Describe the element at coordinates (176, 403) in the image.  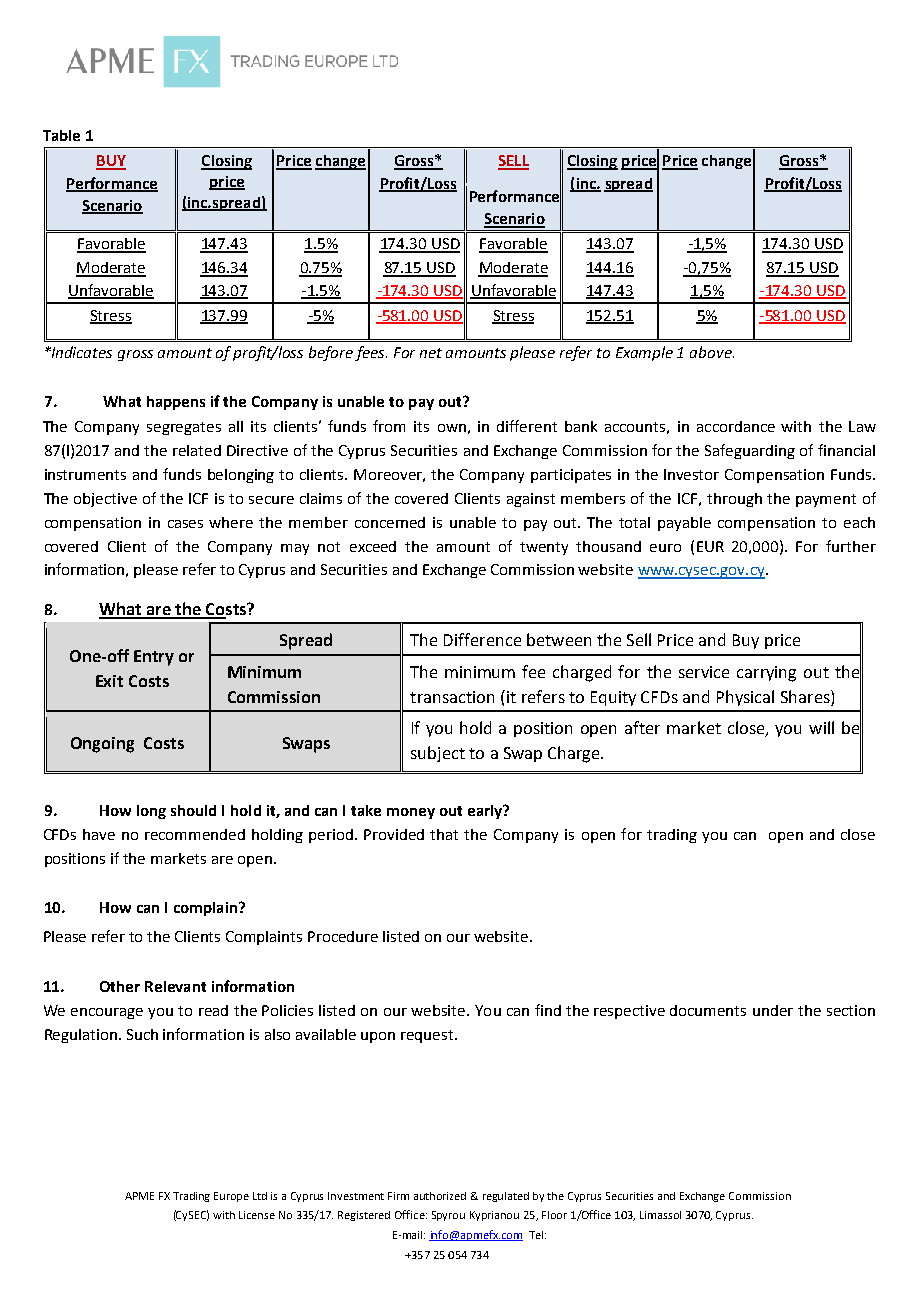
I see `happens` at that location.
